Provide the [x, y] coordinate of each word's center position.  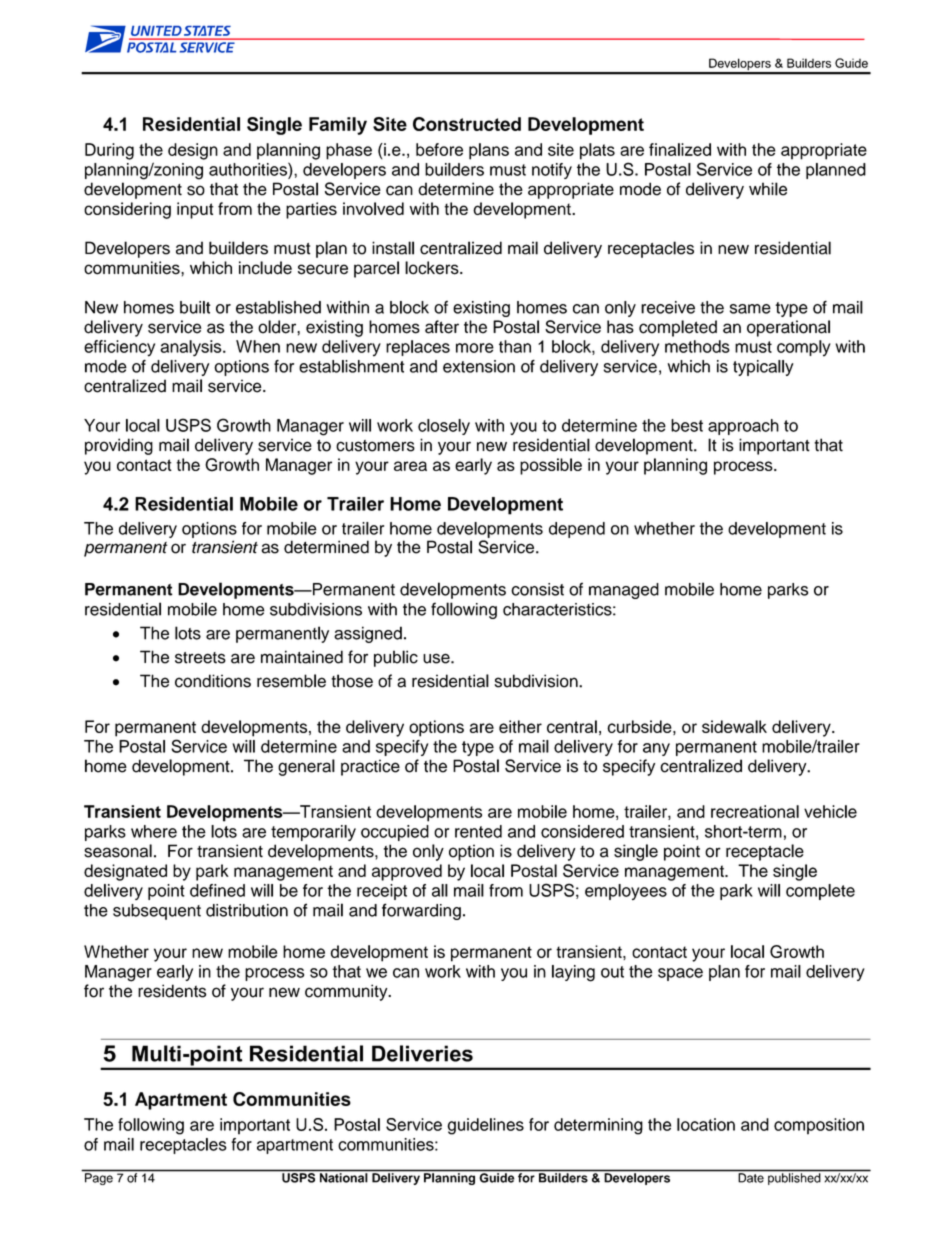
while [768, 189]
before [439, 149]
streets [200, 658]
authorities [249, 169]
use [437, 658]
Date [751, 1178]
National [343, 1178]
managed [624, 591]
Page [99, 1179]
